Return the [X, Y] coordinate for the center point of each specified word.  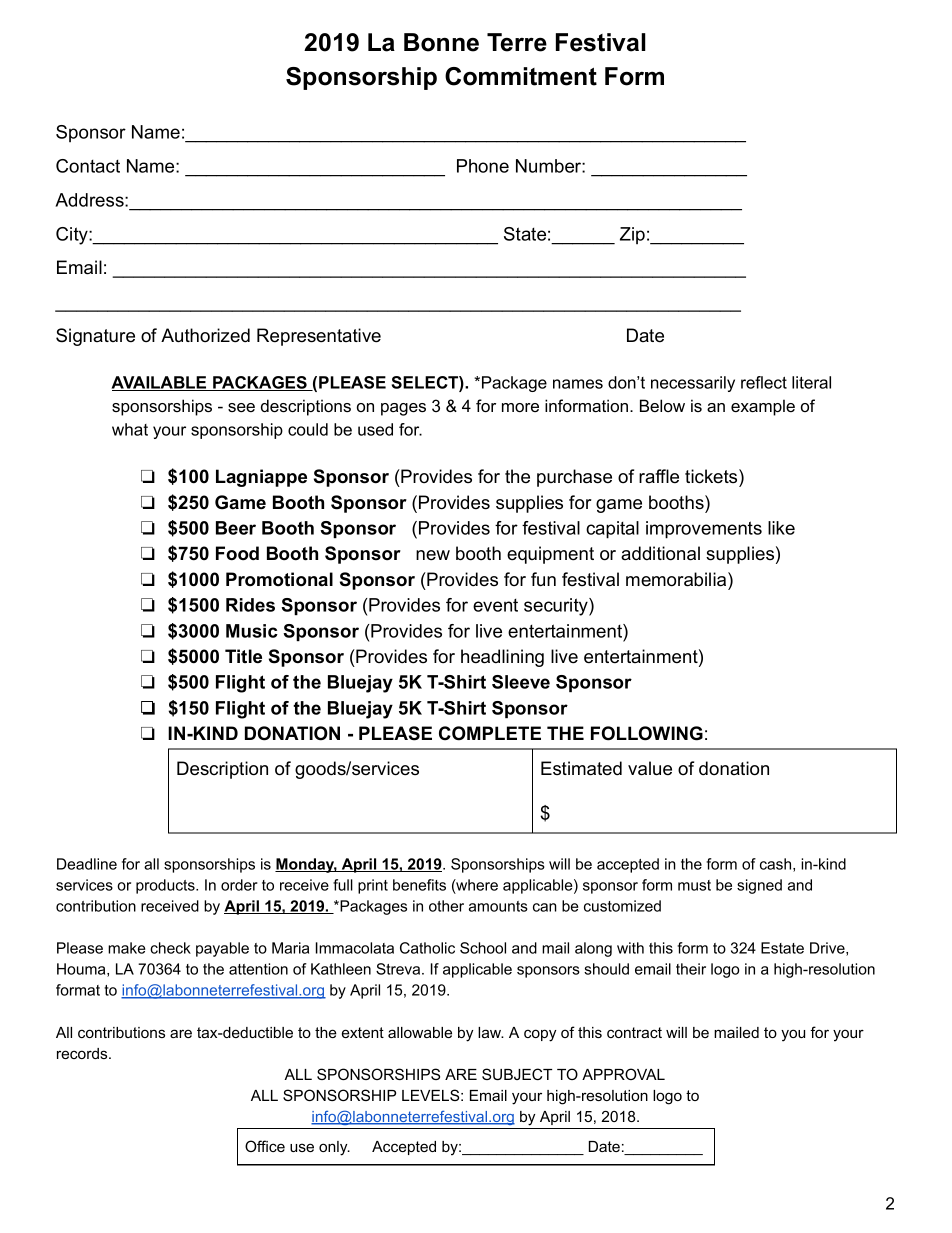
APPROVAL [623, 1074]
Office [265, 1146]
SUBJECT [517, 1074]
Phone [483, 166]
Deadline [87, 864]
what [130, 429]
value [650, 768]
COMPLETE [490, 733]
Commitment [521, 76]
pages [403, 409]
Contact [88, 166]
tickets [712, 476]
